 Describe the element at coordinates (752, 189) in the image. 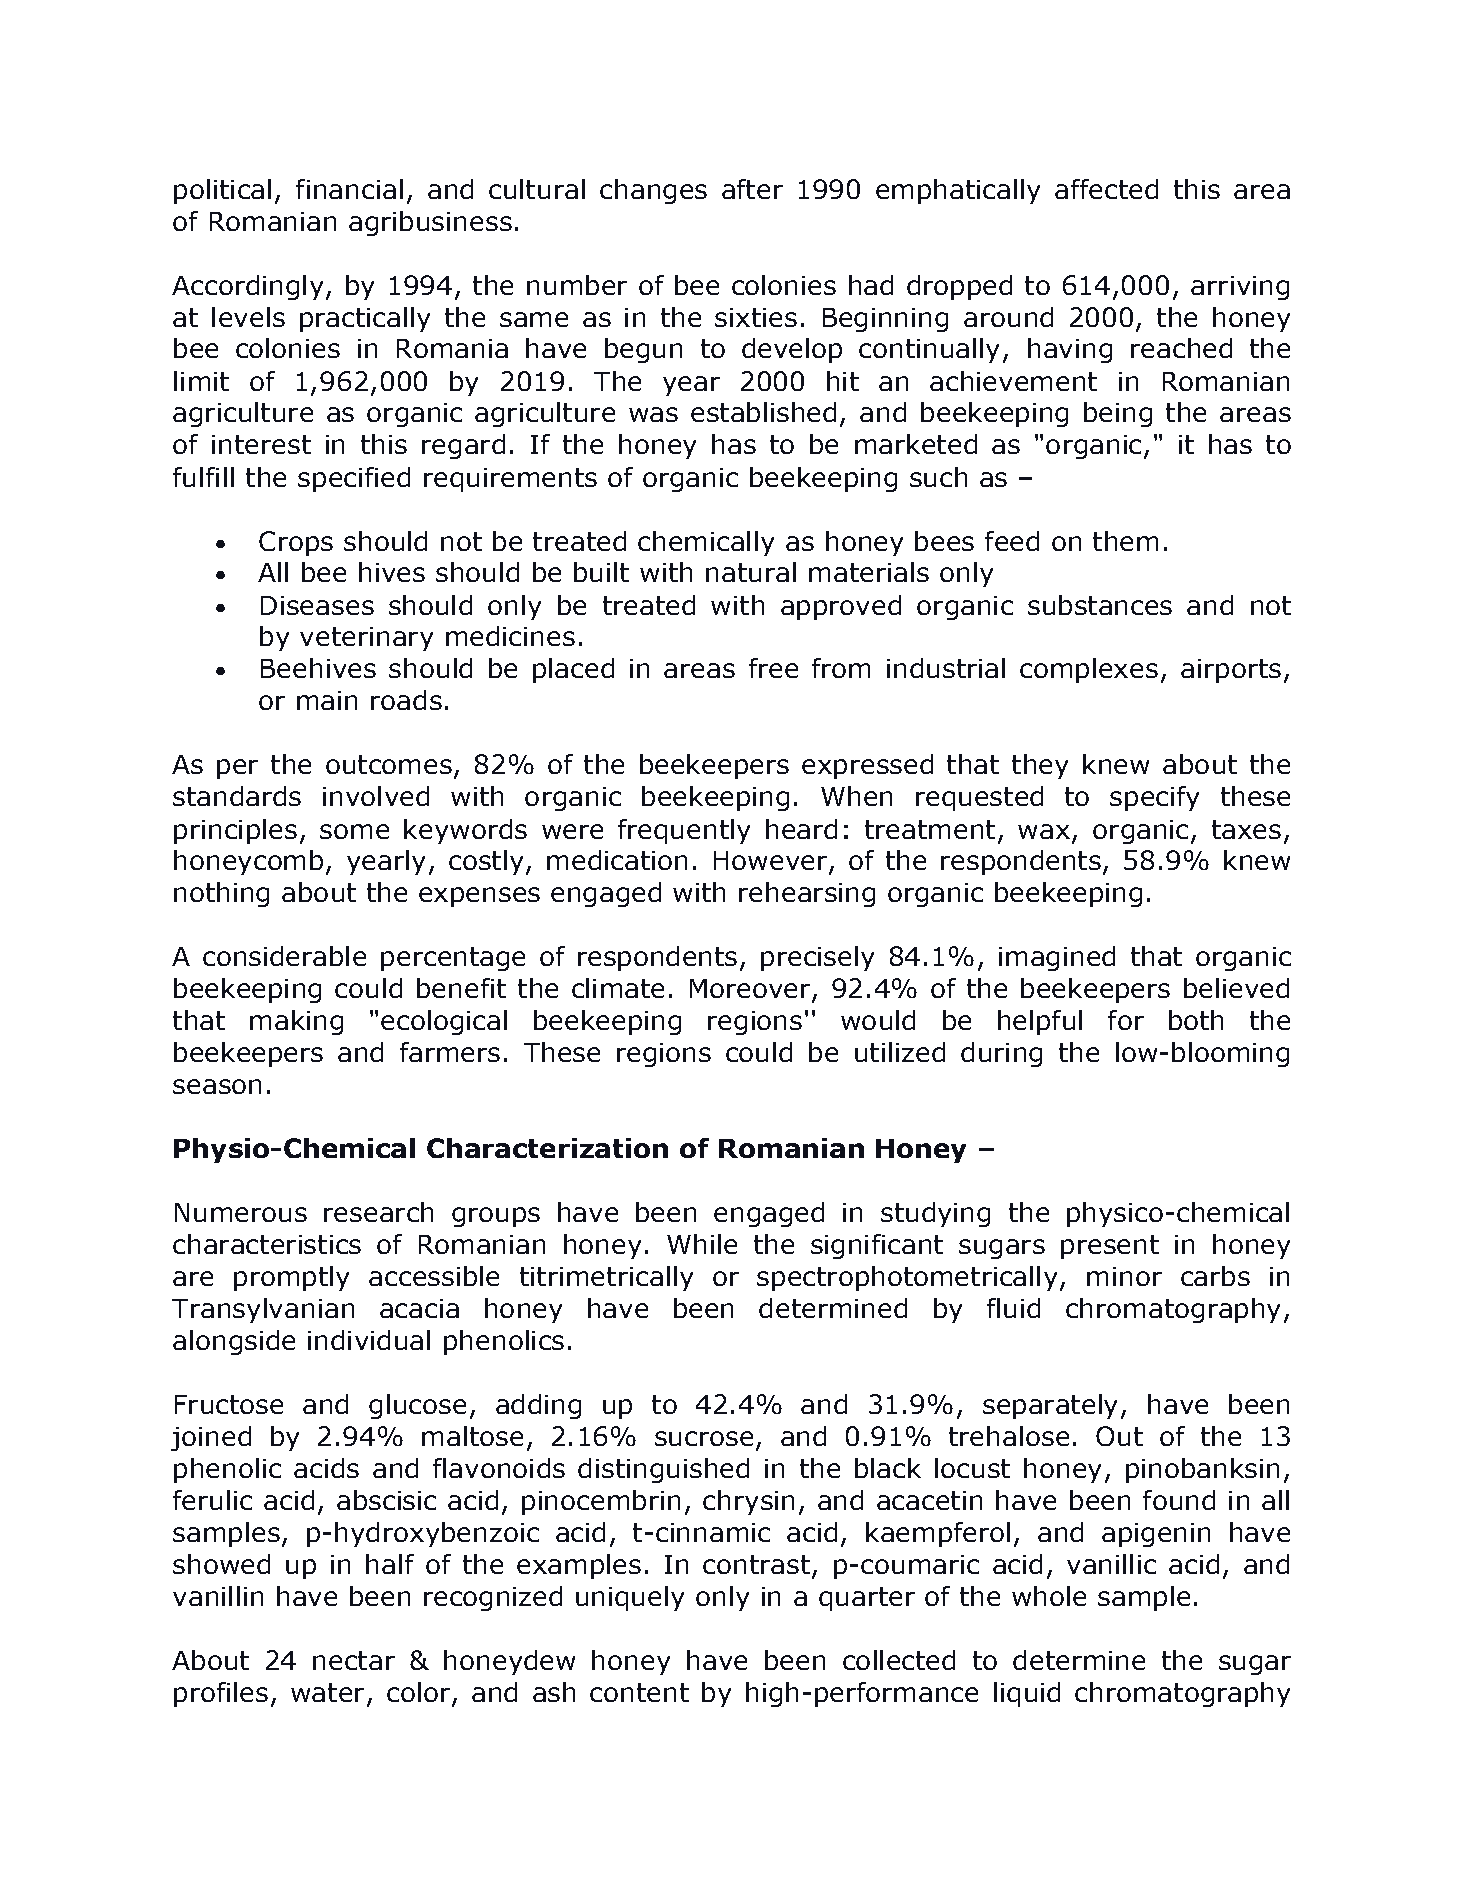

I see `after` at that location.
